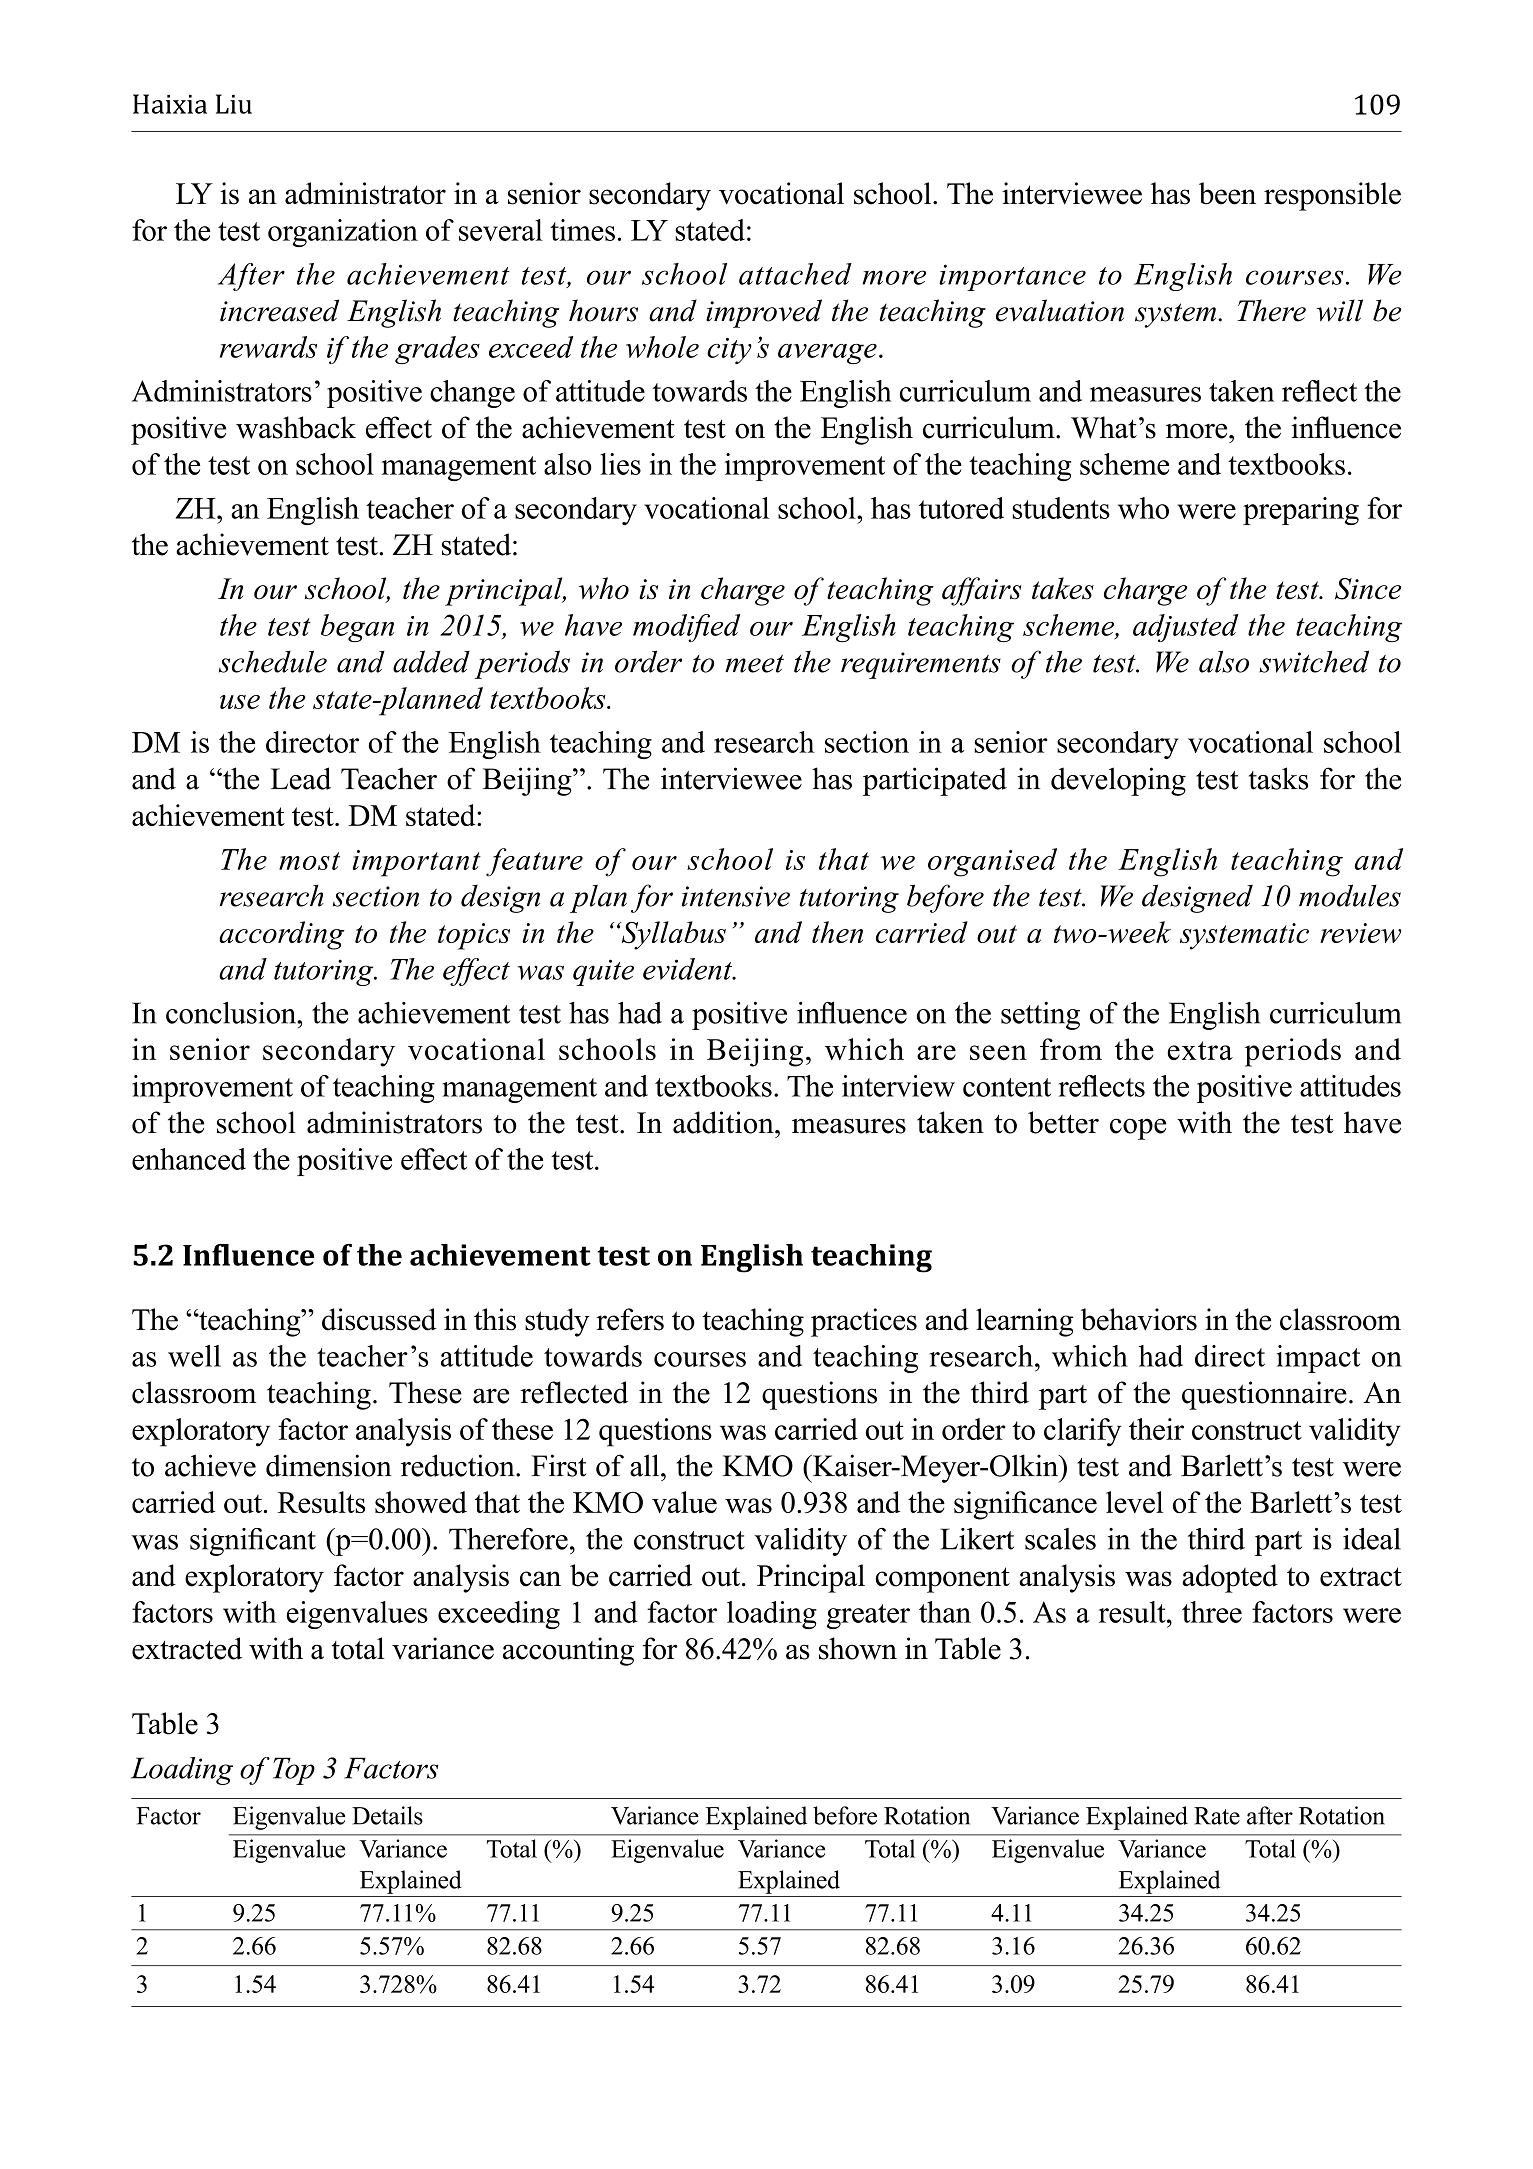  I want to click on attached, so click(795, 274).
